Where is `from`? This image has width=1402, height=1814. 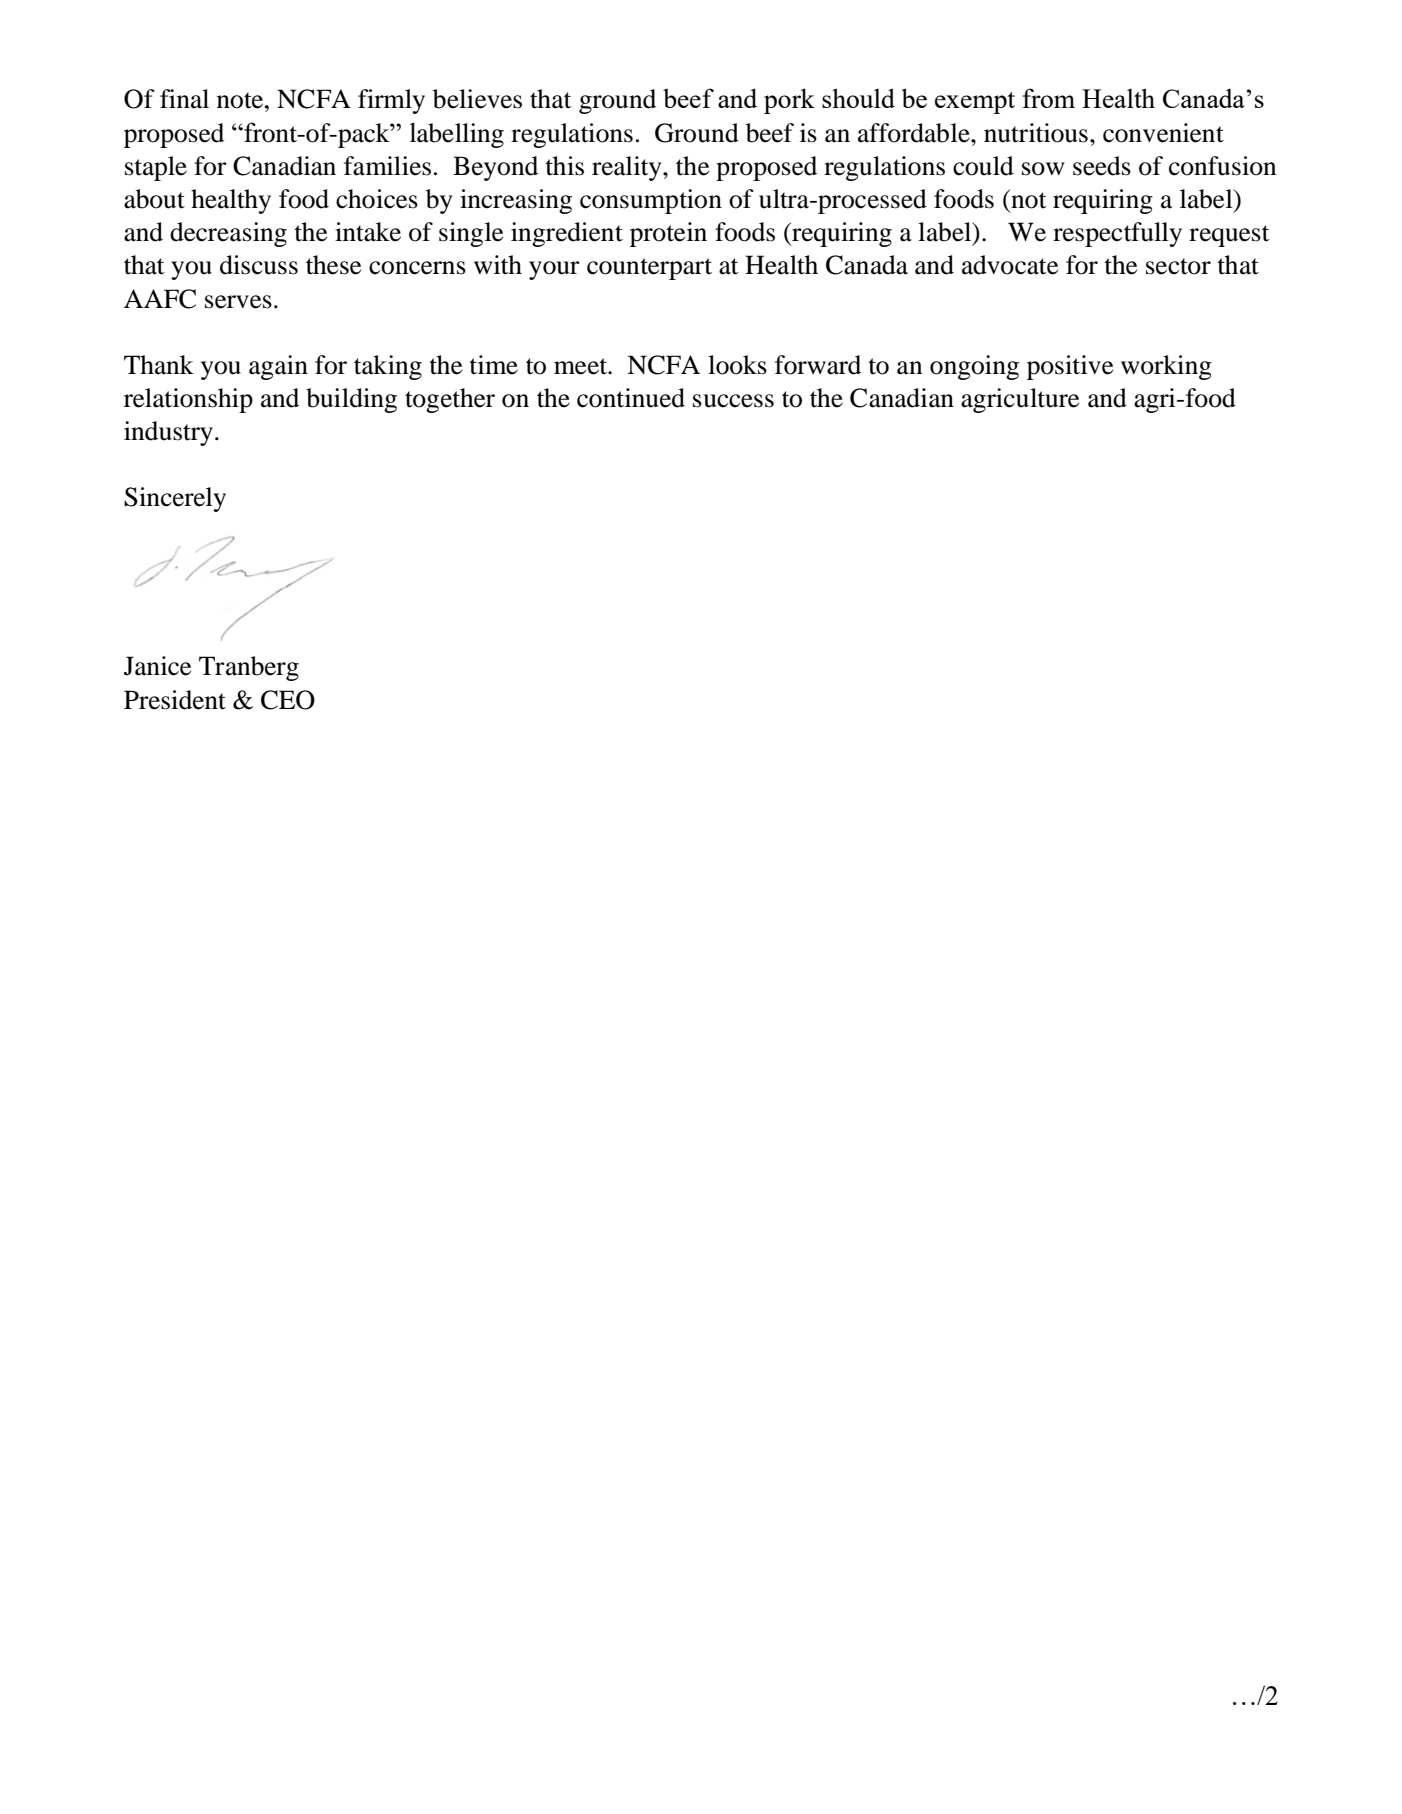 from is located at coordinates (1049, 98).
